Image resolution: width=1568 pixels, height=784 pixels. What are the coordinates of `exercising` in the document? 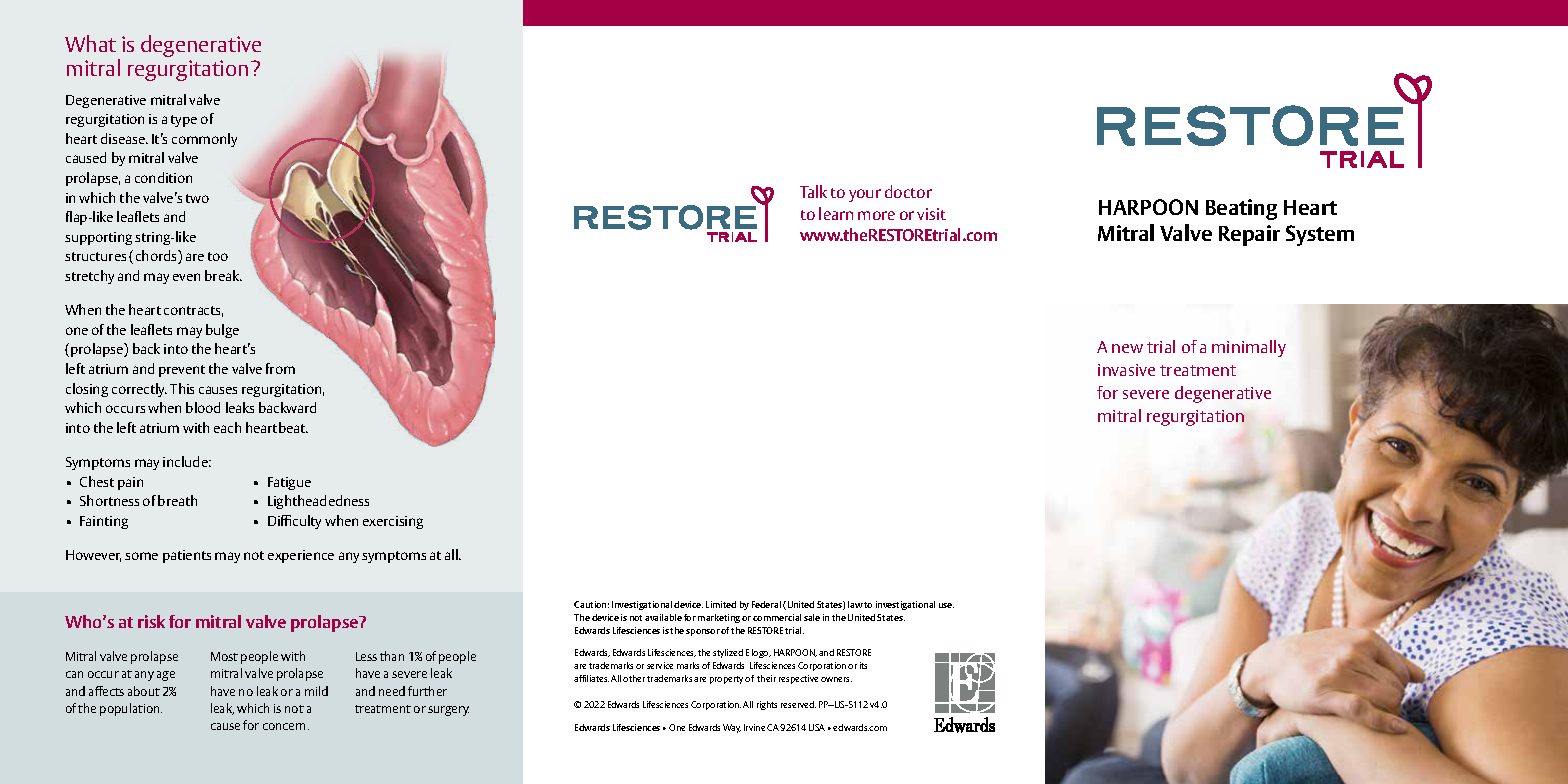 It's located at (393, 522).
